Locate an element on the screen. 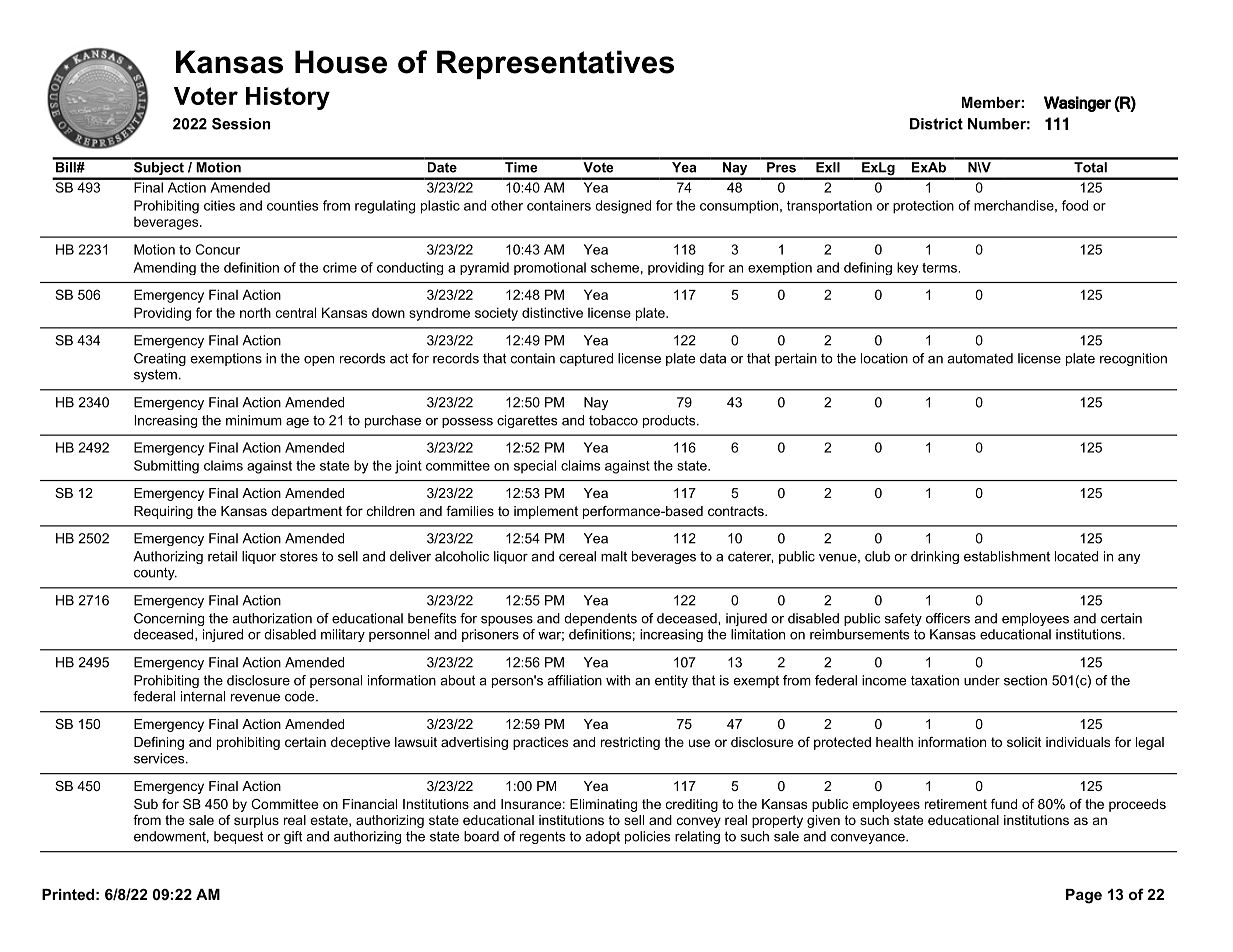 Image resolution: width=1233 pixels, height=952 pixels. District is located at coordinates (936, 124).
